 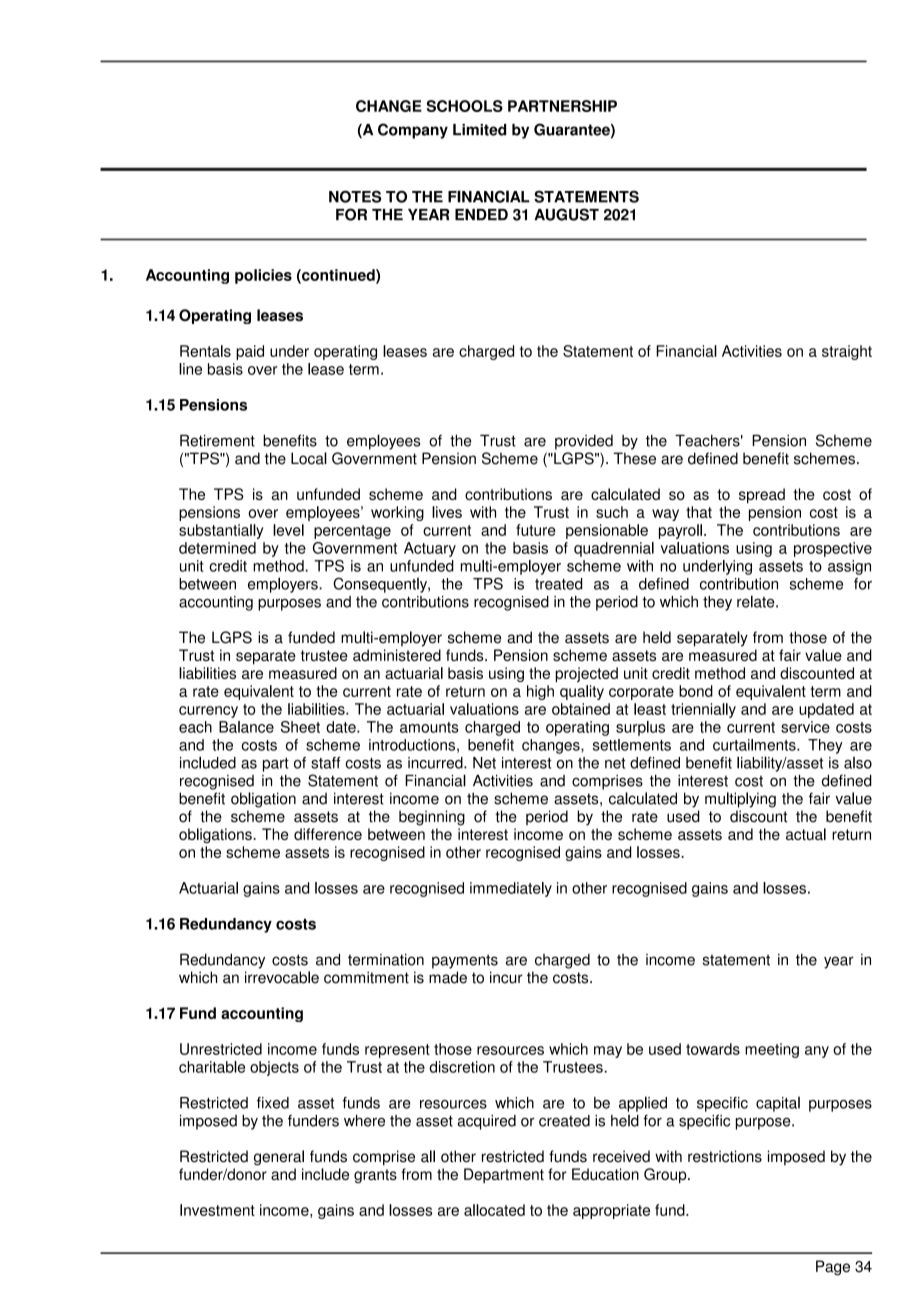 What do you see at coordinates (566, 214) in the page?
I see `AUGUST` at bounding box center [566, 214].
